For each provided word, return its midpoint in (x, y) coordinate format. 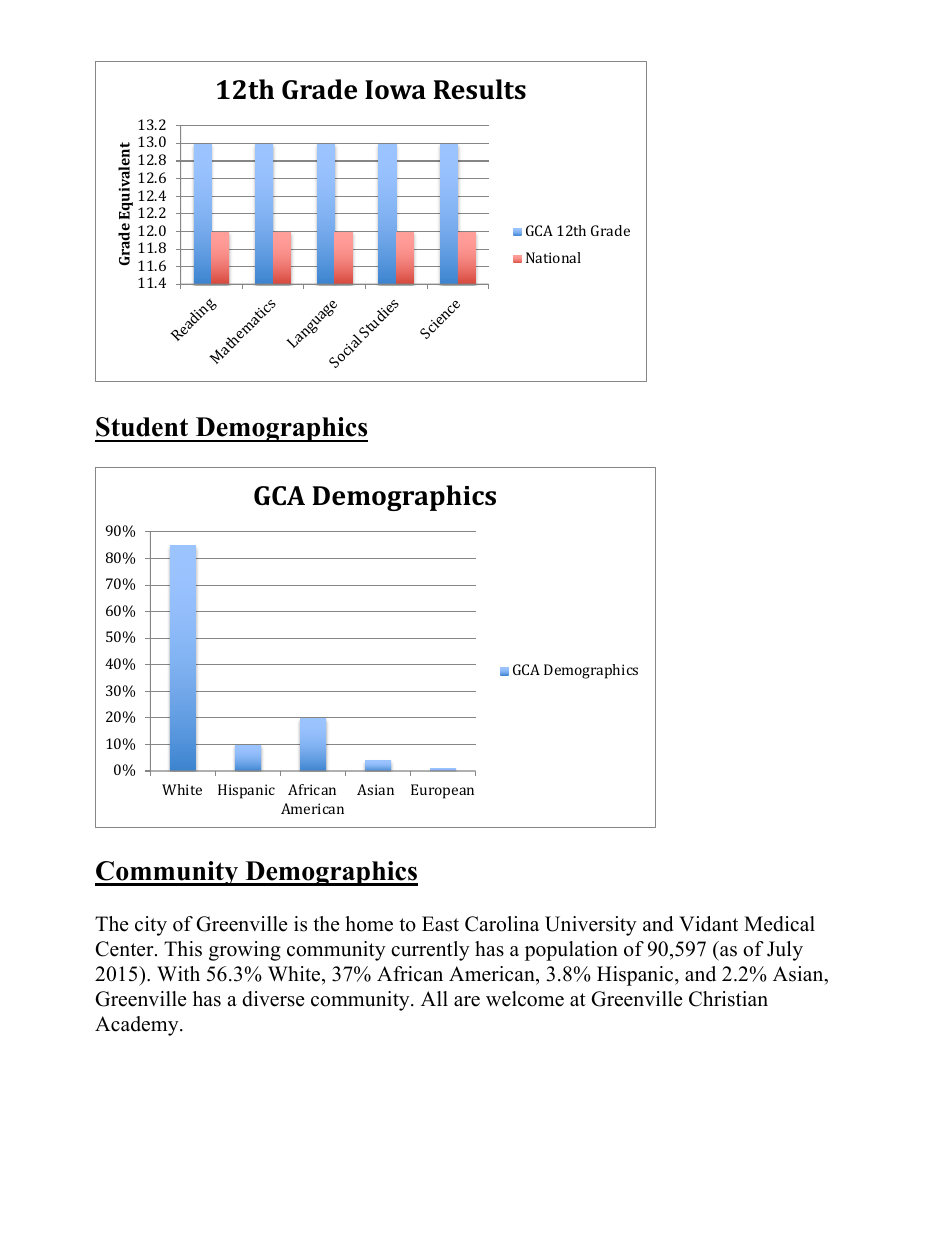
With (178, 973)
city (151, 926)
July (785, 951)
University (591, 926)
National (553, 257)
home (369, 924)
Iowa (395, 89)
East (440, 924)
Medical (779, 924)
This (183, 949)
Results (480, 89)
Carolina (502, 924)
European (442, 791)
